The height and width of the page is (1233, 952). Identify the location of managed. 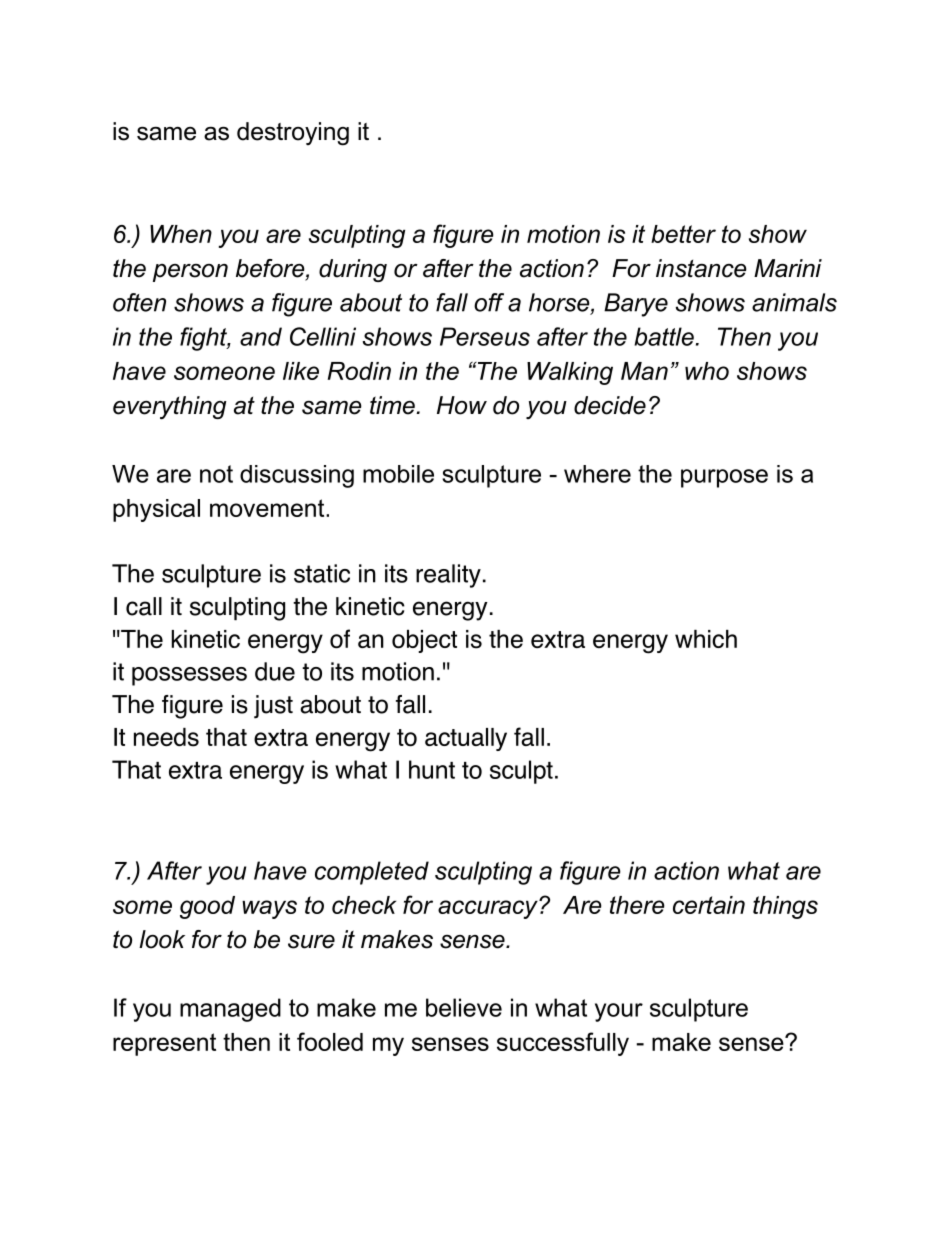
(230, 1010).
